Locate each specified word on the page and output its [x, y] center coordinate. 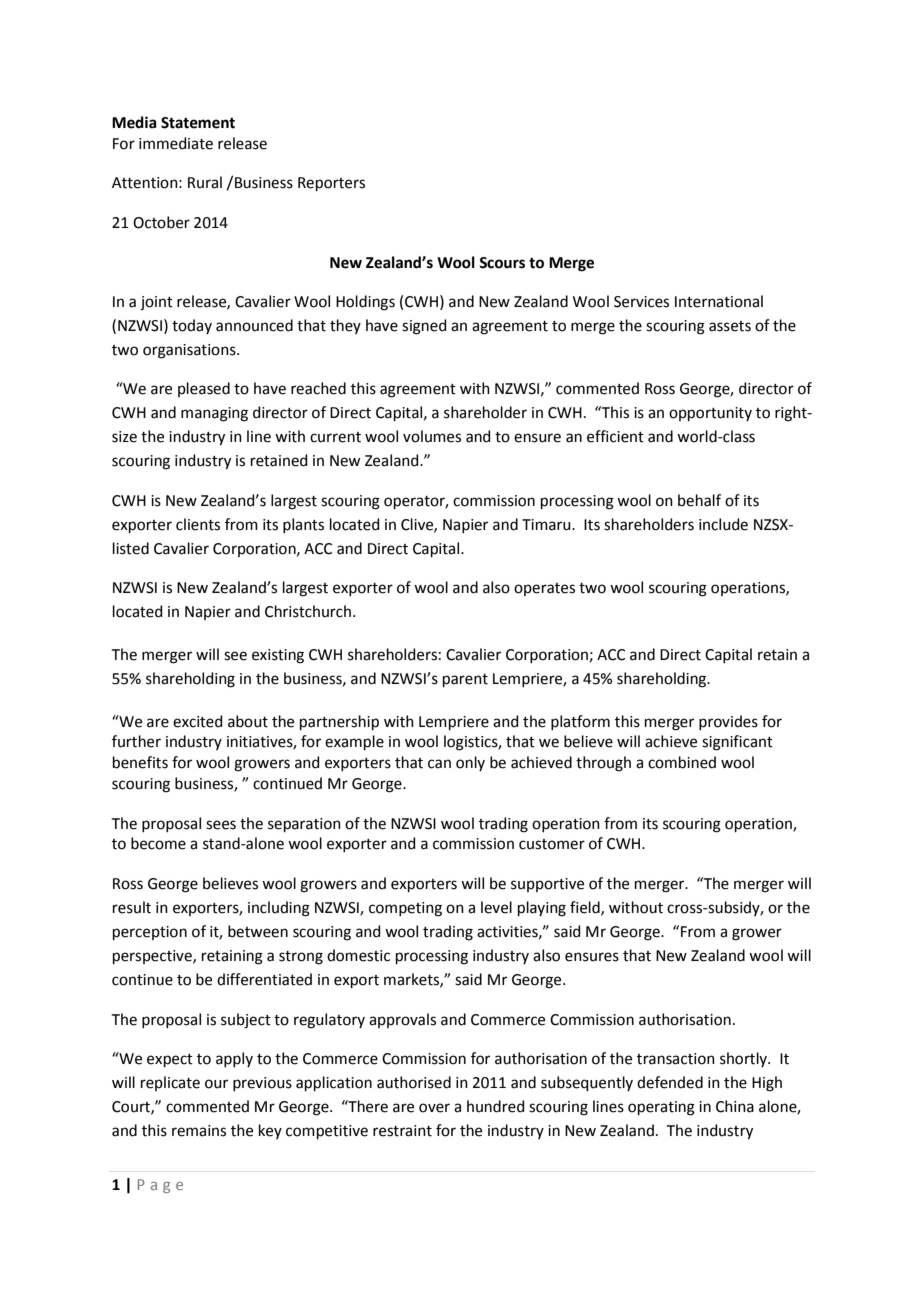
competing [405, 909]
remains [199, 1131]
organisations [190, 351]
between [258, 931]
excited [198, 721]
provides [728, 722]
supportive [547, 885]
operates [544, 589]
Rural [205, 182]
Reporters [331, 184]
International [719, 301]
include [723, 524]
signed [424, 327]
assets [730, 326]
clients [198, 524]
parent [465, 680]
